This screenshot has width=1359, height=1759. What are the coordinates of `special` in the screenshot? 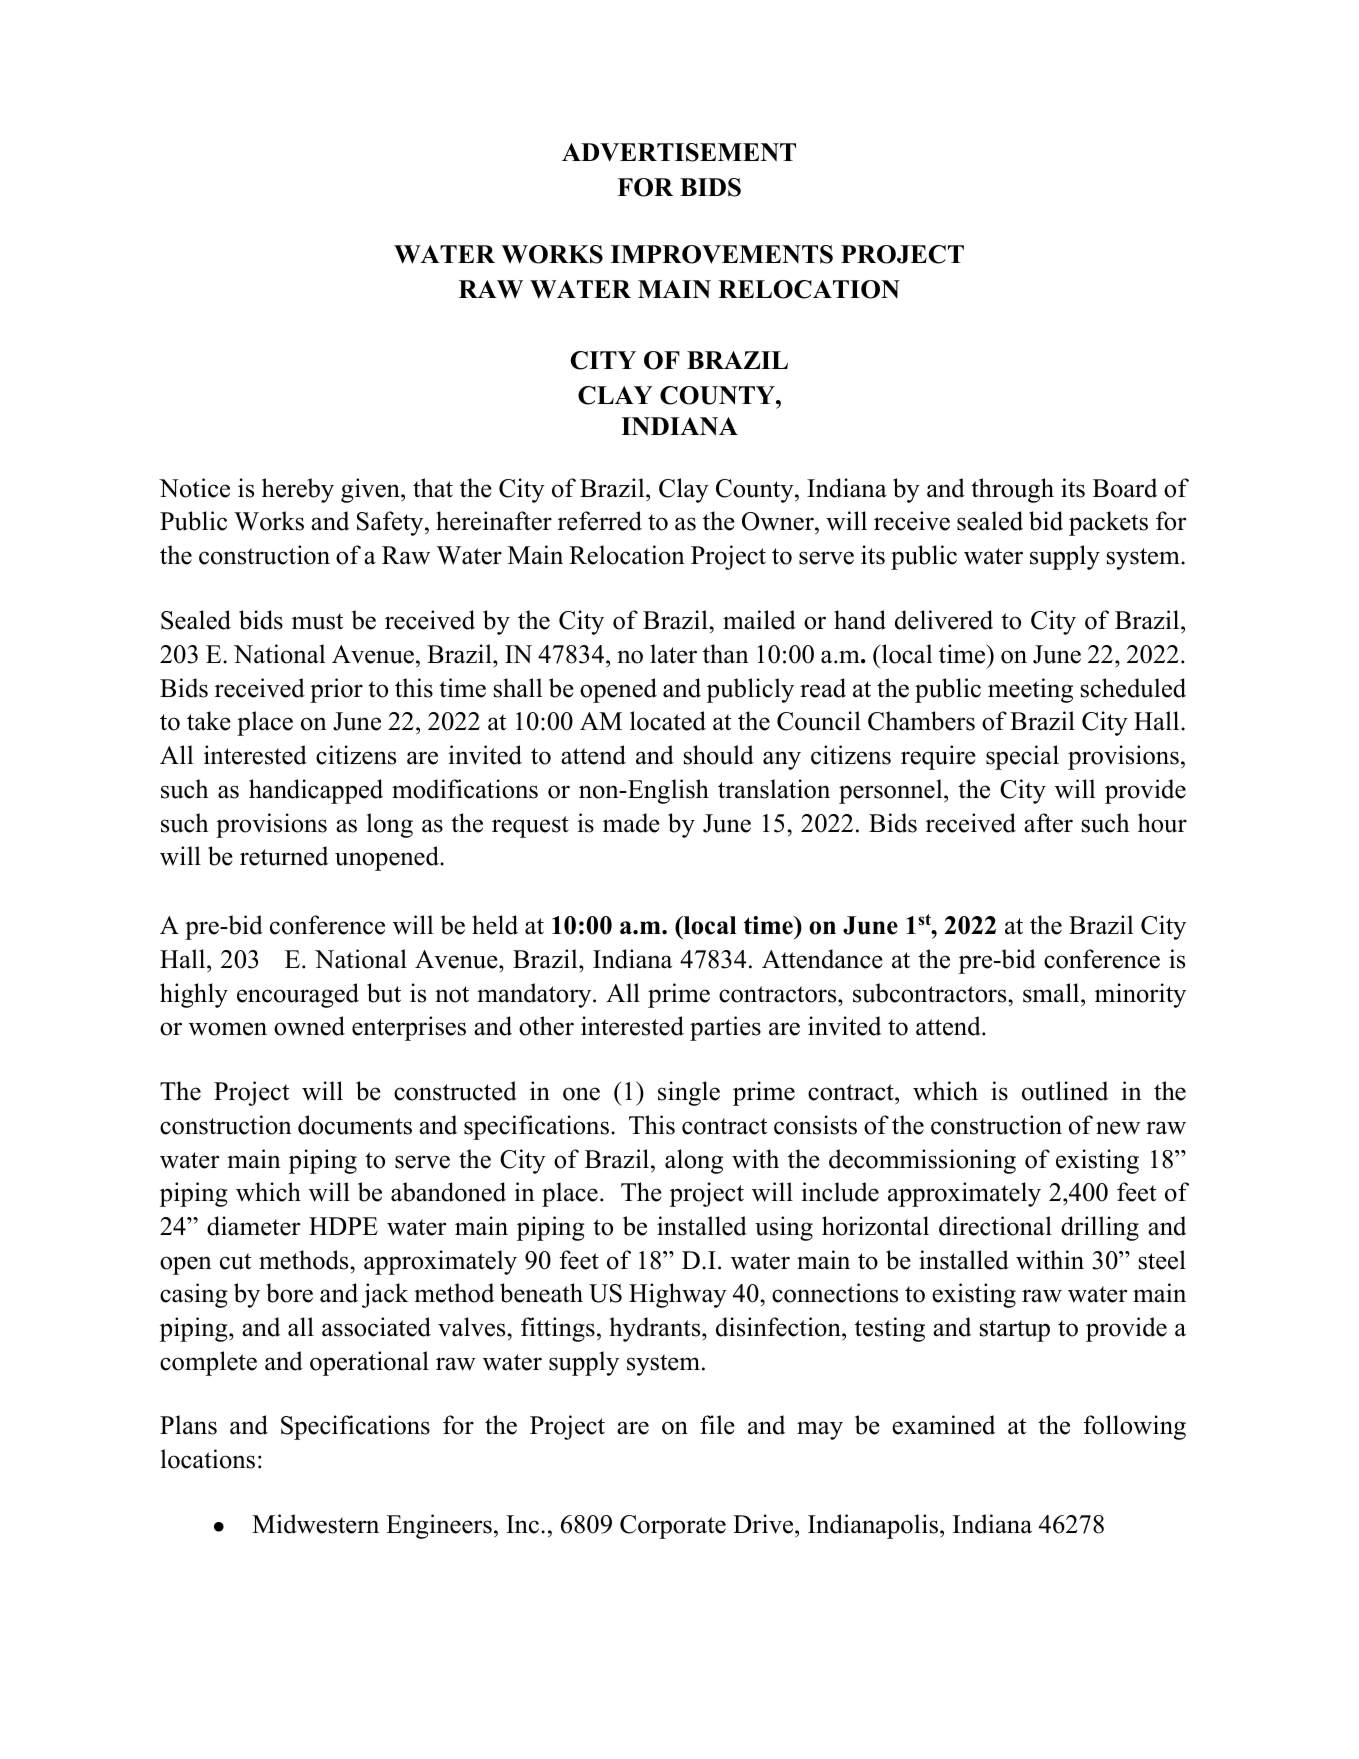 It's located at (1022, 757).
